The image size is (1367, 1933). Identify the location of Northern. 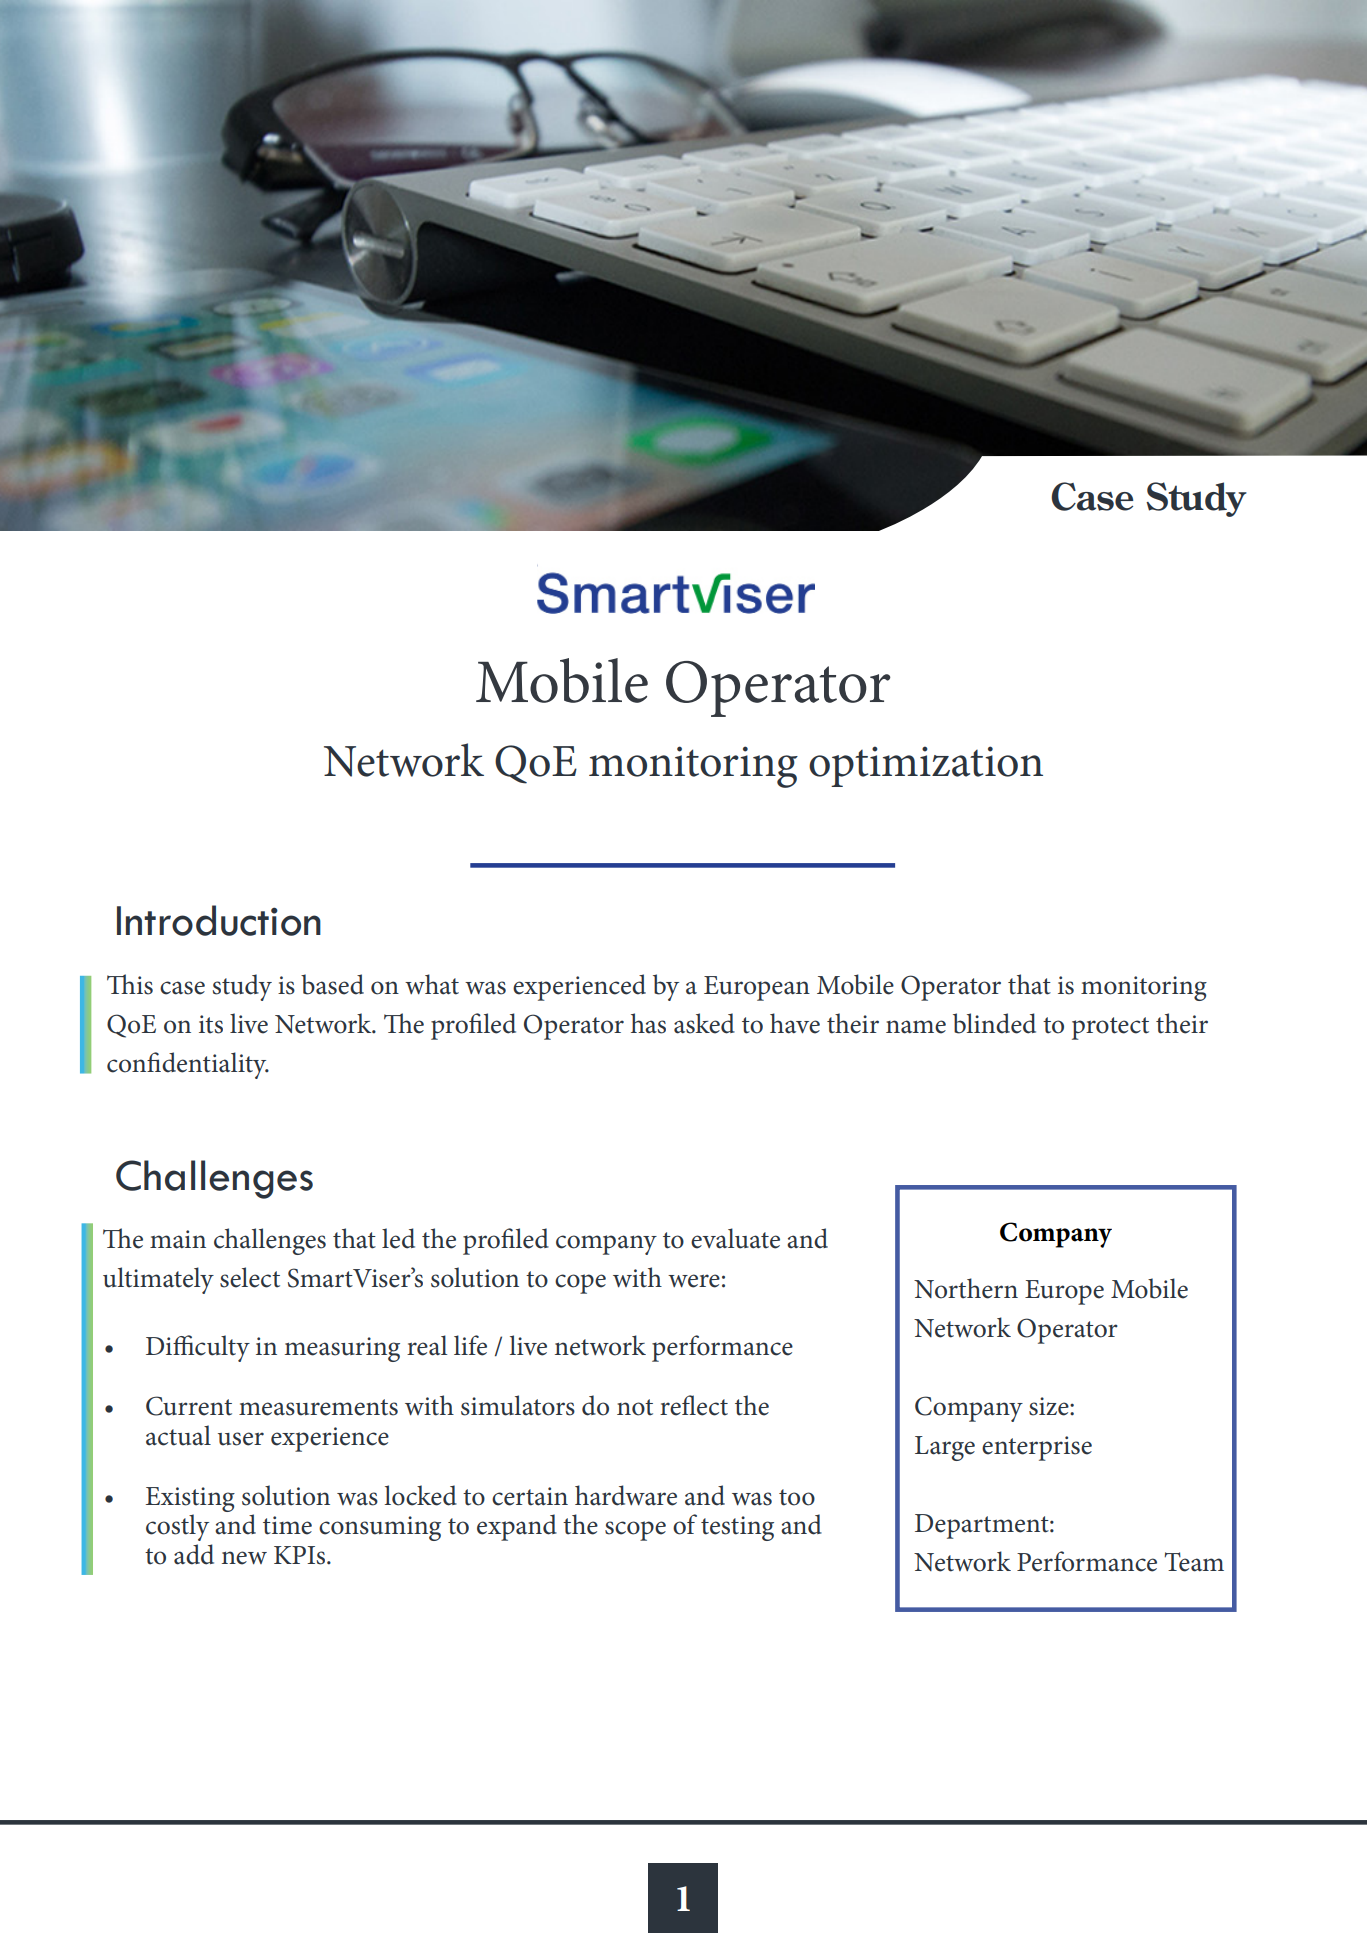
(966, 1288).
